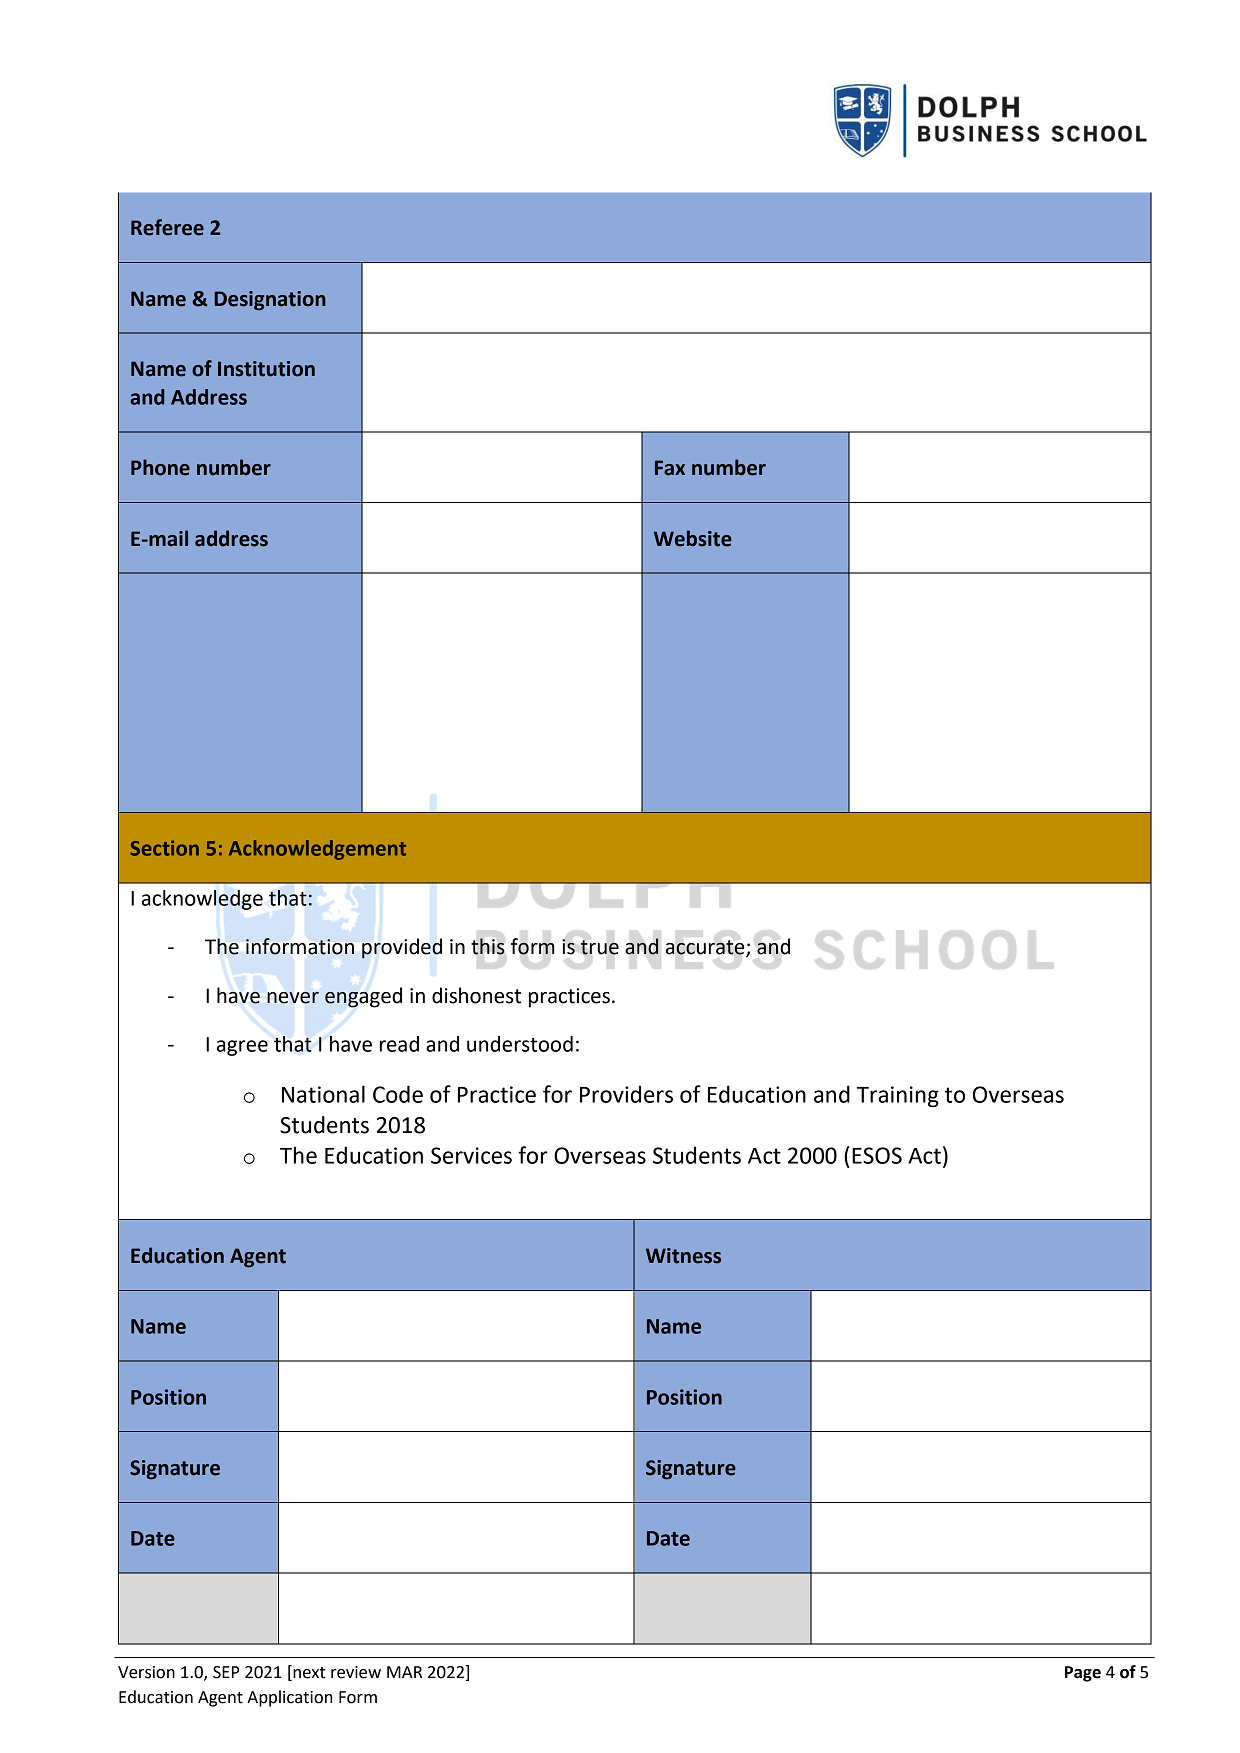 The width and height of the screenshot is (1240, 1753). I want to click on SEP, so click(226, 1672).
